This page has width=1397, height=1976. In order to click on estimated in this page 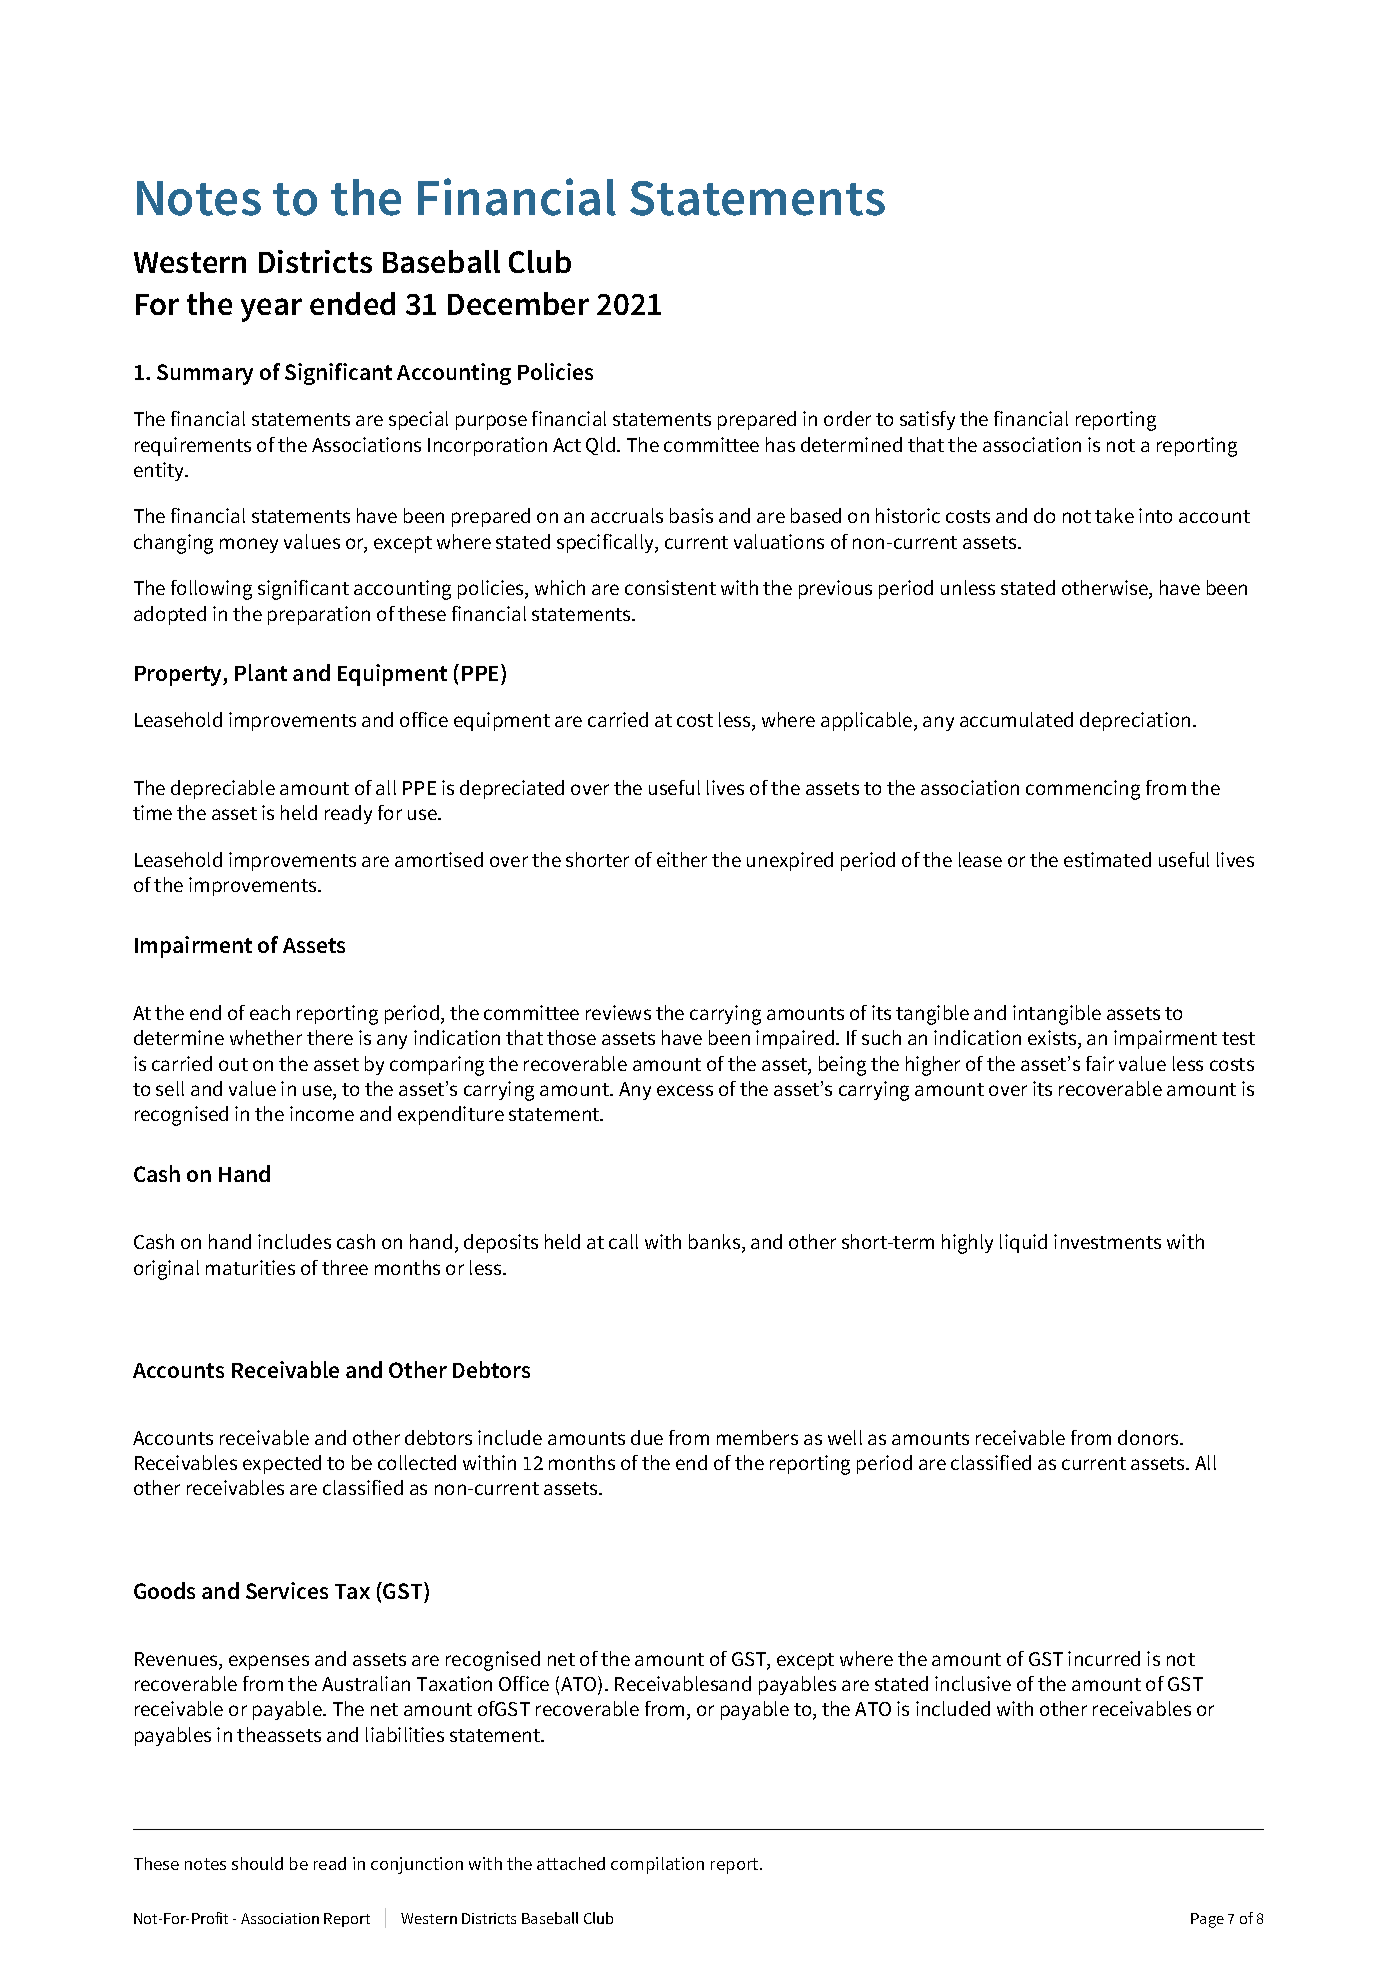, I will do `click(1107, 859)`.
